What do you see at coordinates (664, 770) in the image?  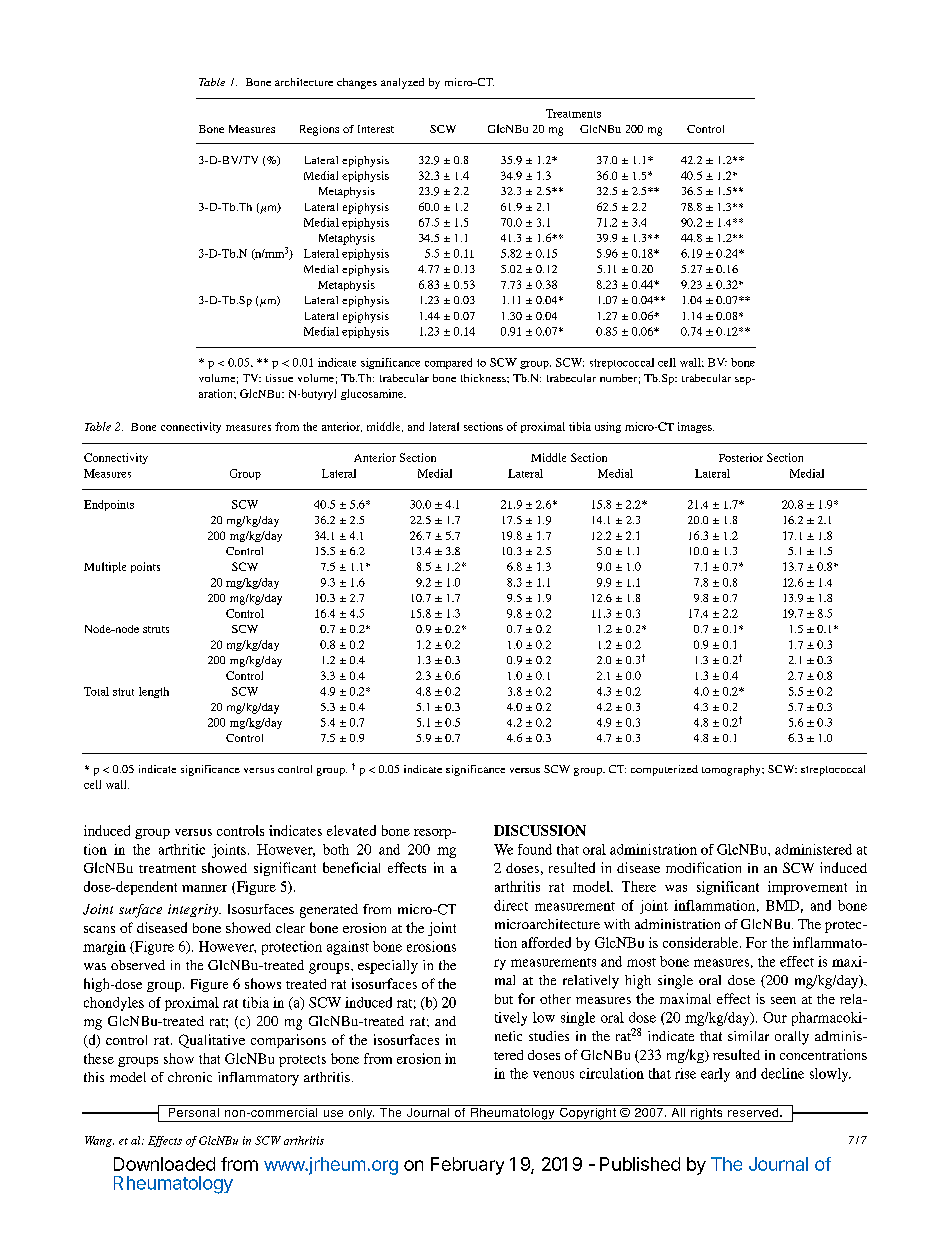 I see `computerized` at bounding box center [664, 770].
